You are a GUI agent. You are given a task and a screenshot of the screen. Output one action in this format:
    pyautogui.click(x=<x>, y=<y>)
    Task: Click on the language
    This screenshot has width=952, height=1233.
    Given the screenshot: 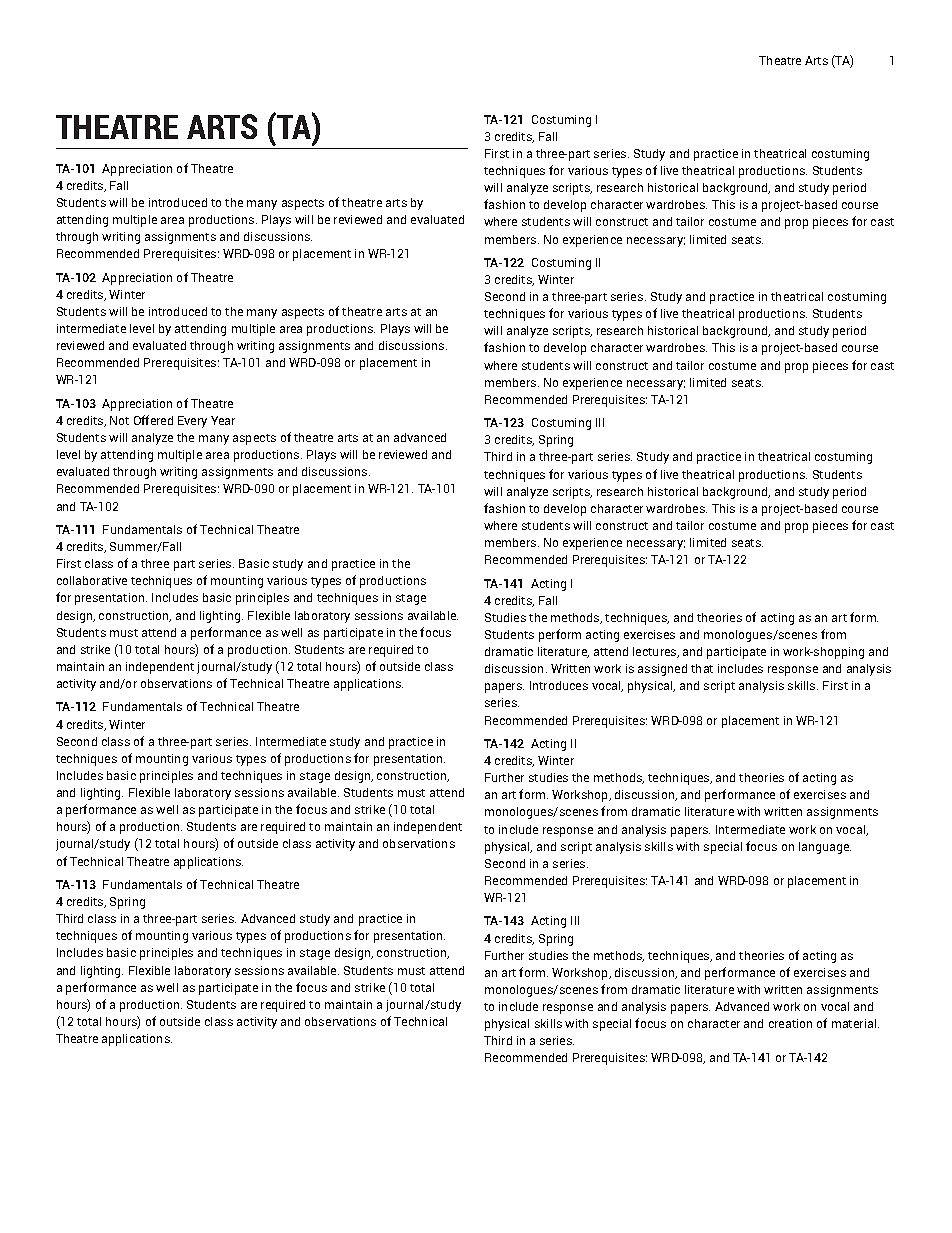 What is the action you would take?
    pyautogui.click(x=825, y=848)
